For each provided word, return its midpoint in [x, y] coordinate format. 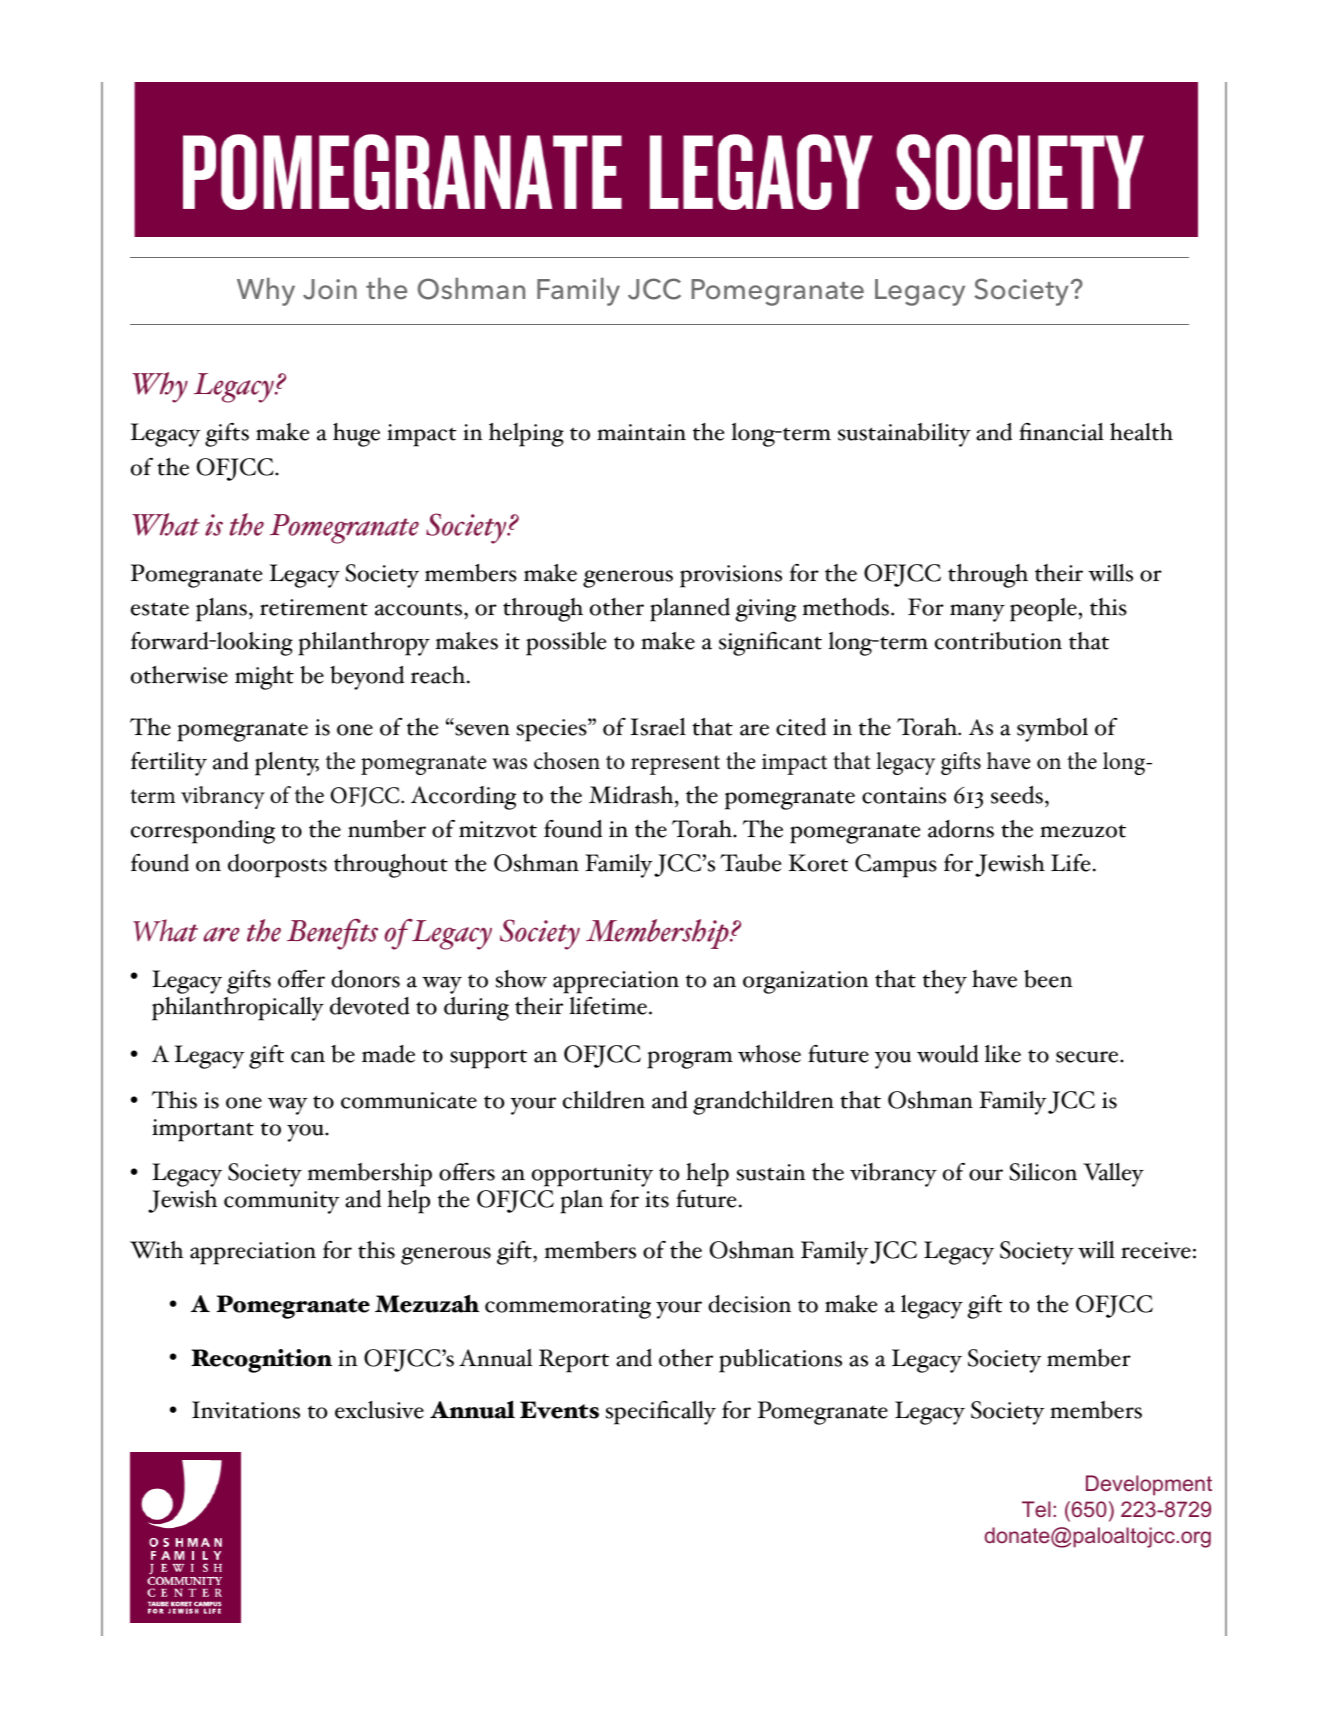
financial [1061, 432]
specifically [661, 1413]
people [1043, 610]
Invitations [246, 1410]
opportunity [592, 1175]
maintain [641, 432]
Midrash [632, 795]
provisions [731, 576]
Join [330, 289]
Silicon [1043, 1172]
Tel [1036, 1509]
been [1048, 979]
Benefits [332, 934]
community [282, 1202]
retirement [314, 607]
